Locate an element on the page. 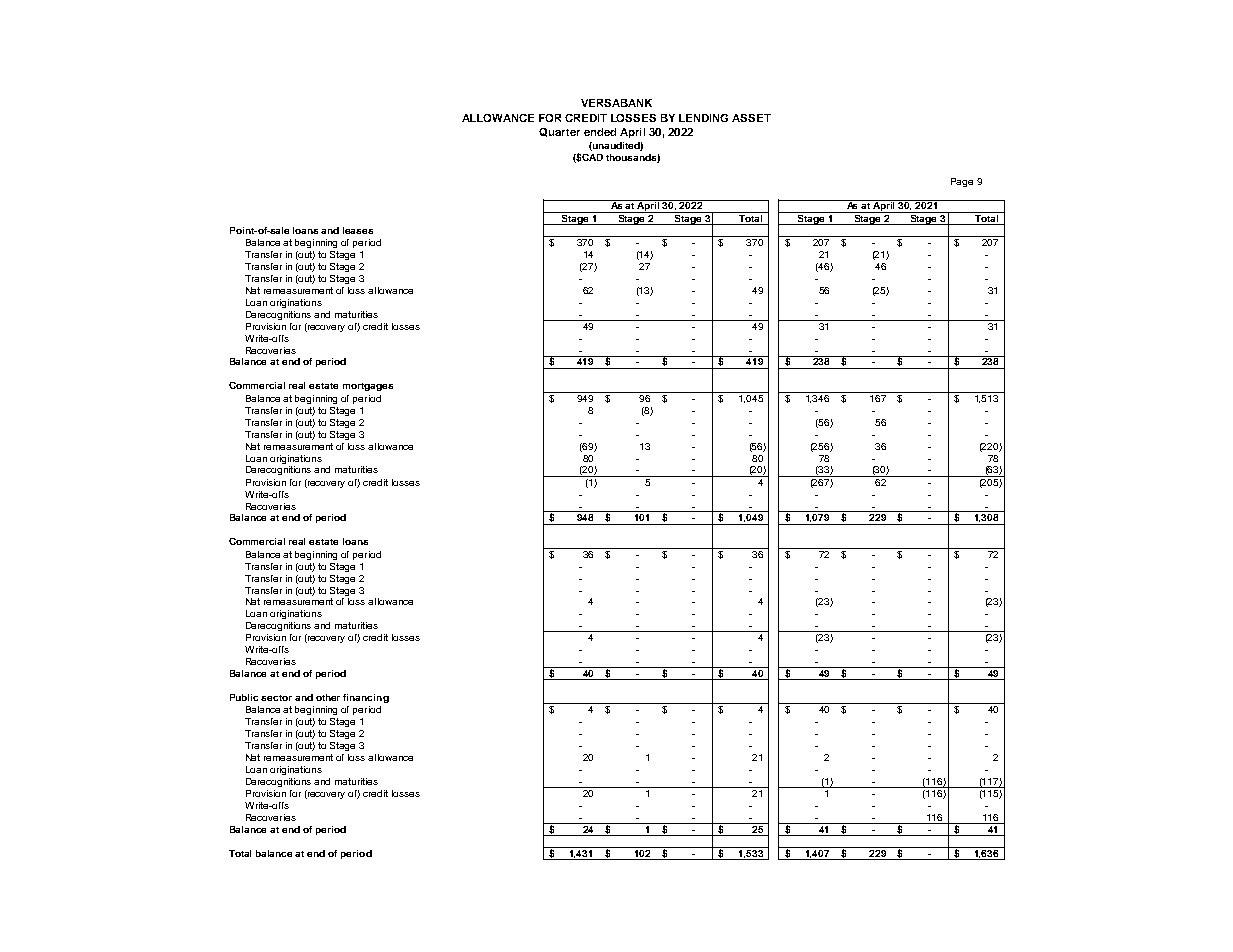 This document has width=1233, height=952. other is located at coordinates (328, 697).
